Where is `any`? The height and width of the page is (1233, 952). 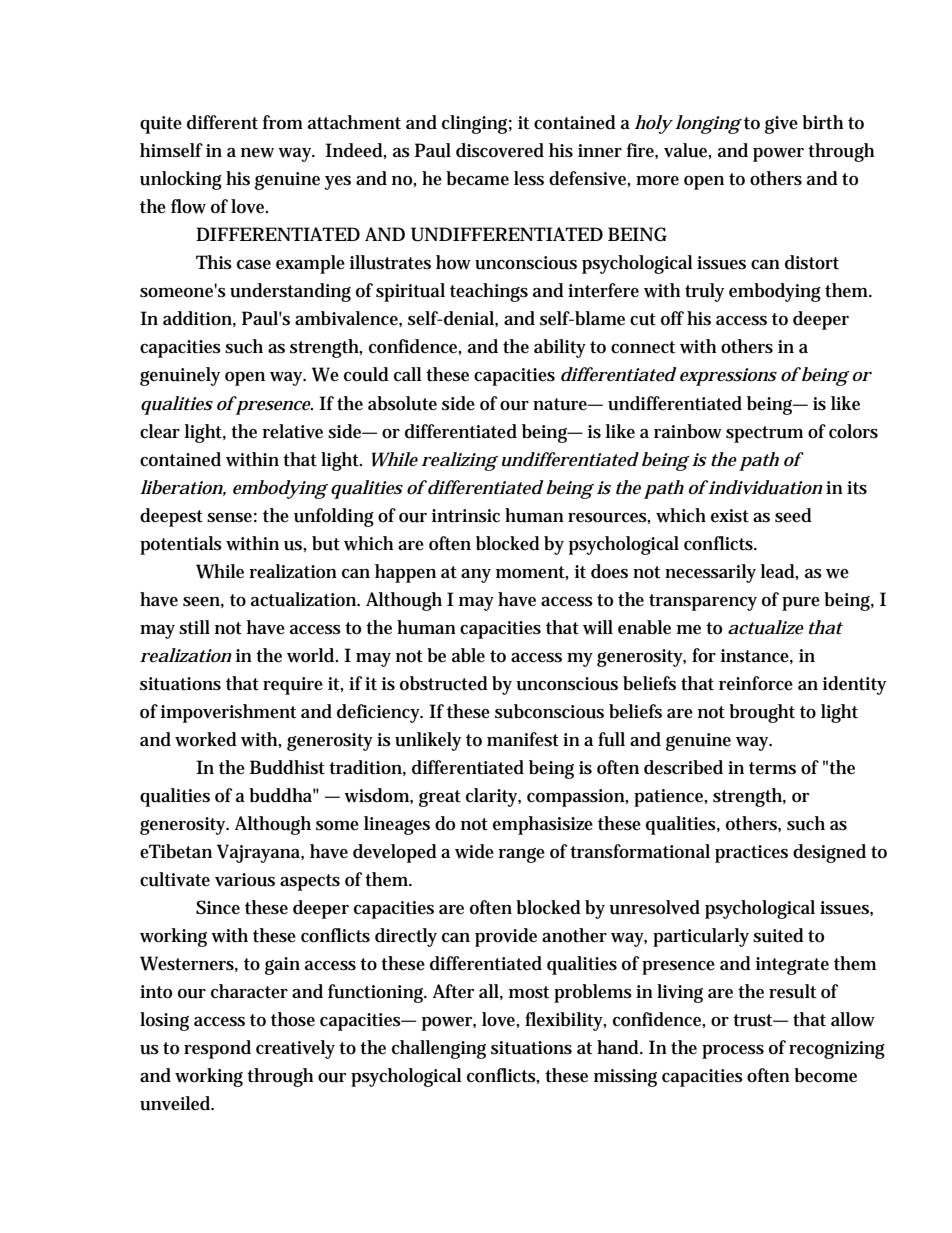
any is located at coordinates (476, 576).
